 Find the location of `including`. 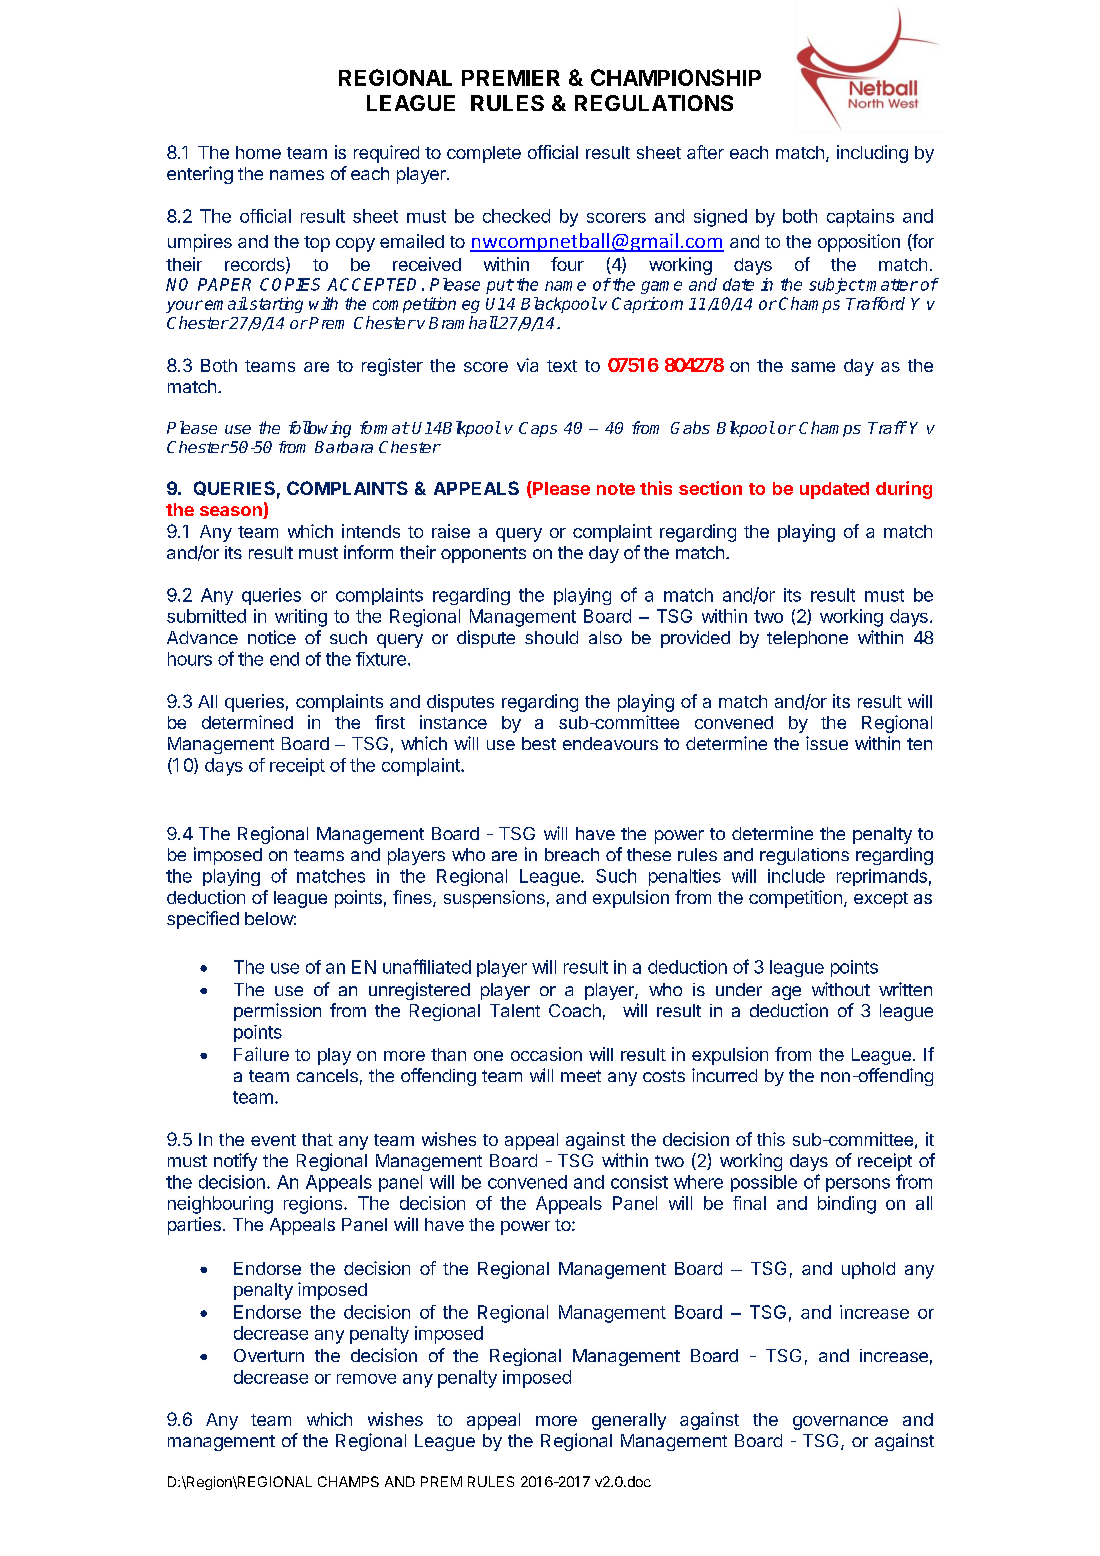

including is located at coordinates (872, 154).
